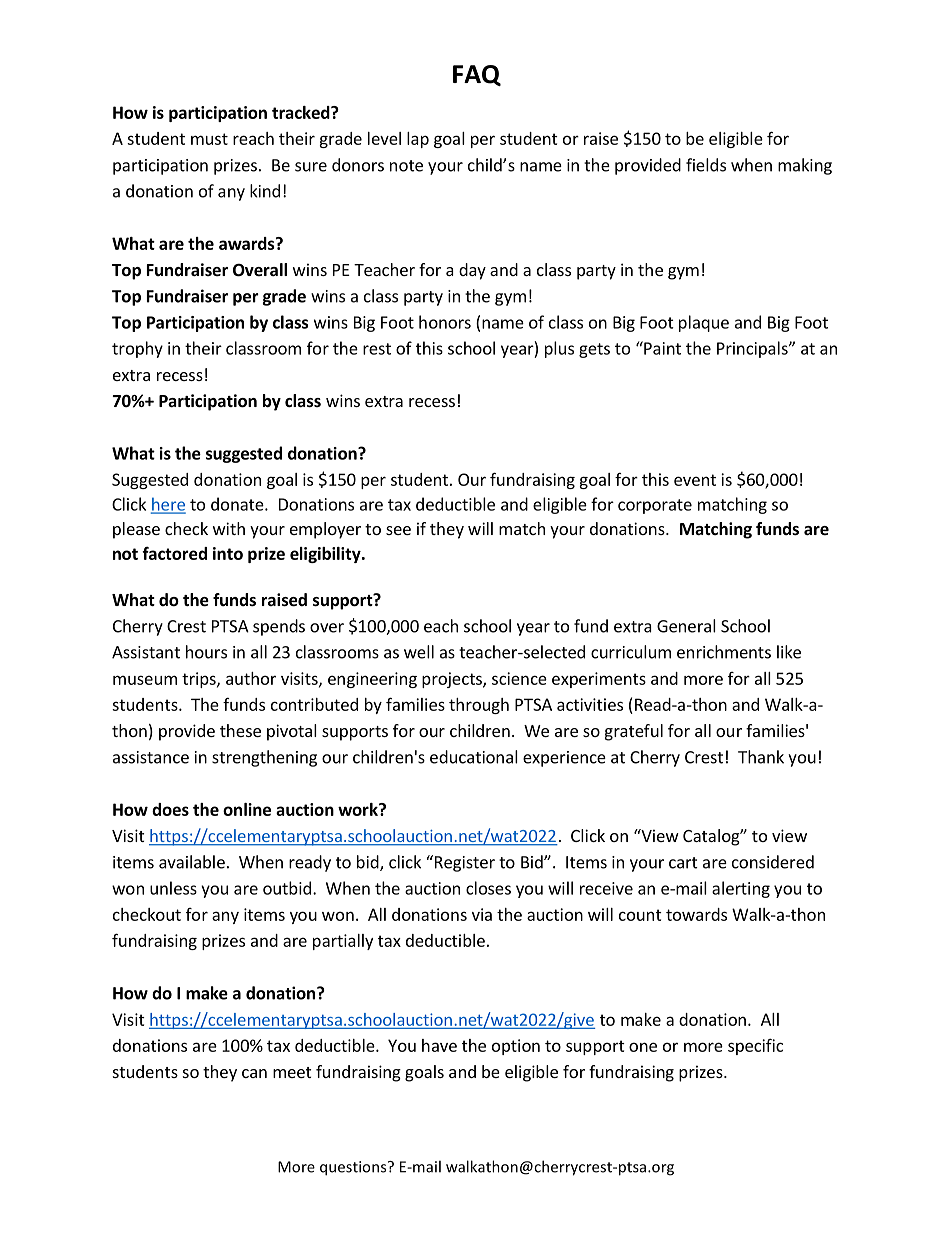 This screenshot has height=1233, width=952. What do you see at coordinates (695, 480) in the screenshot?
I see `event` at bounding box center [695, 480].
